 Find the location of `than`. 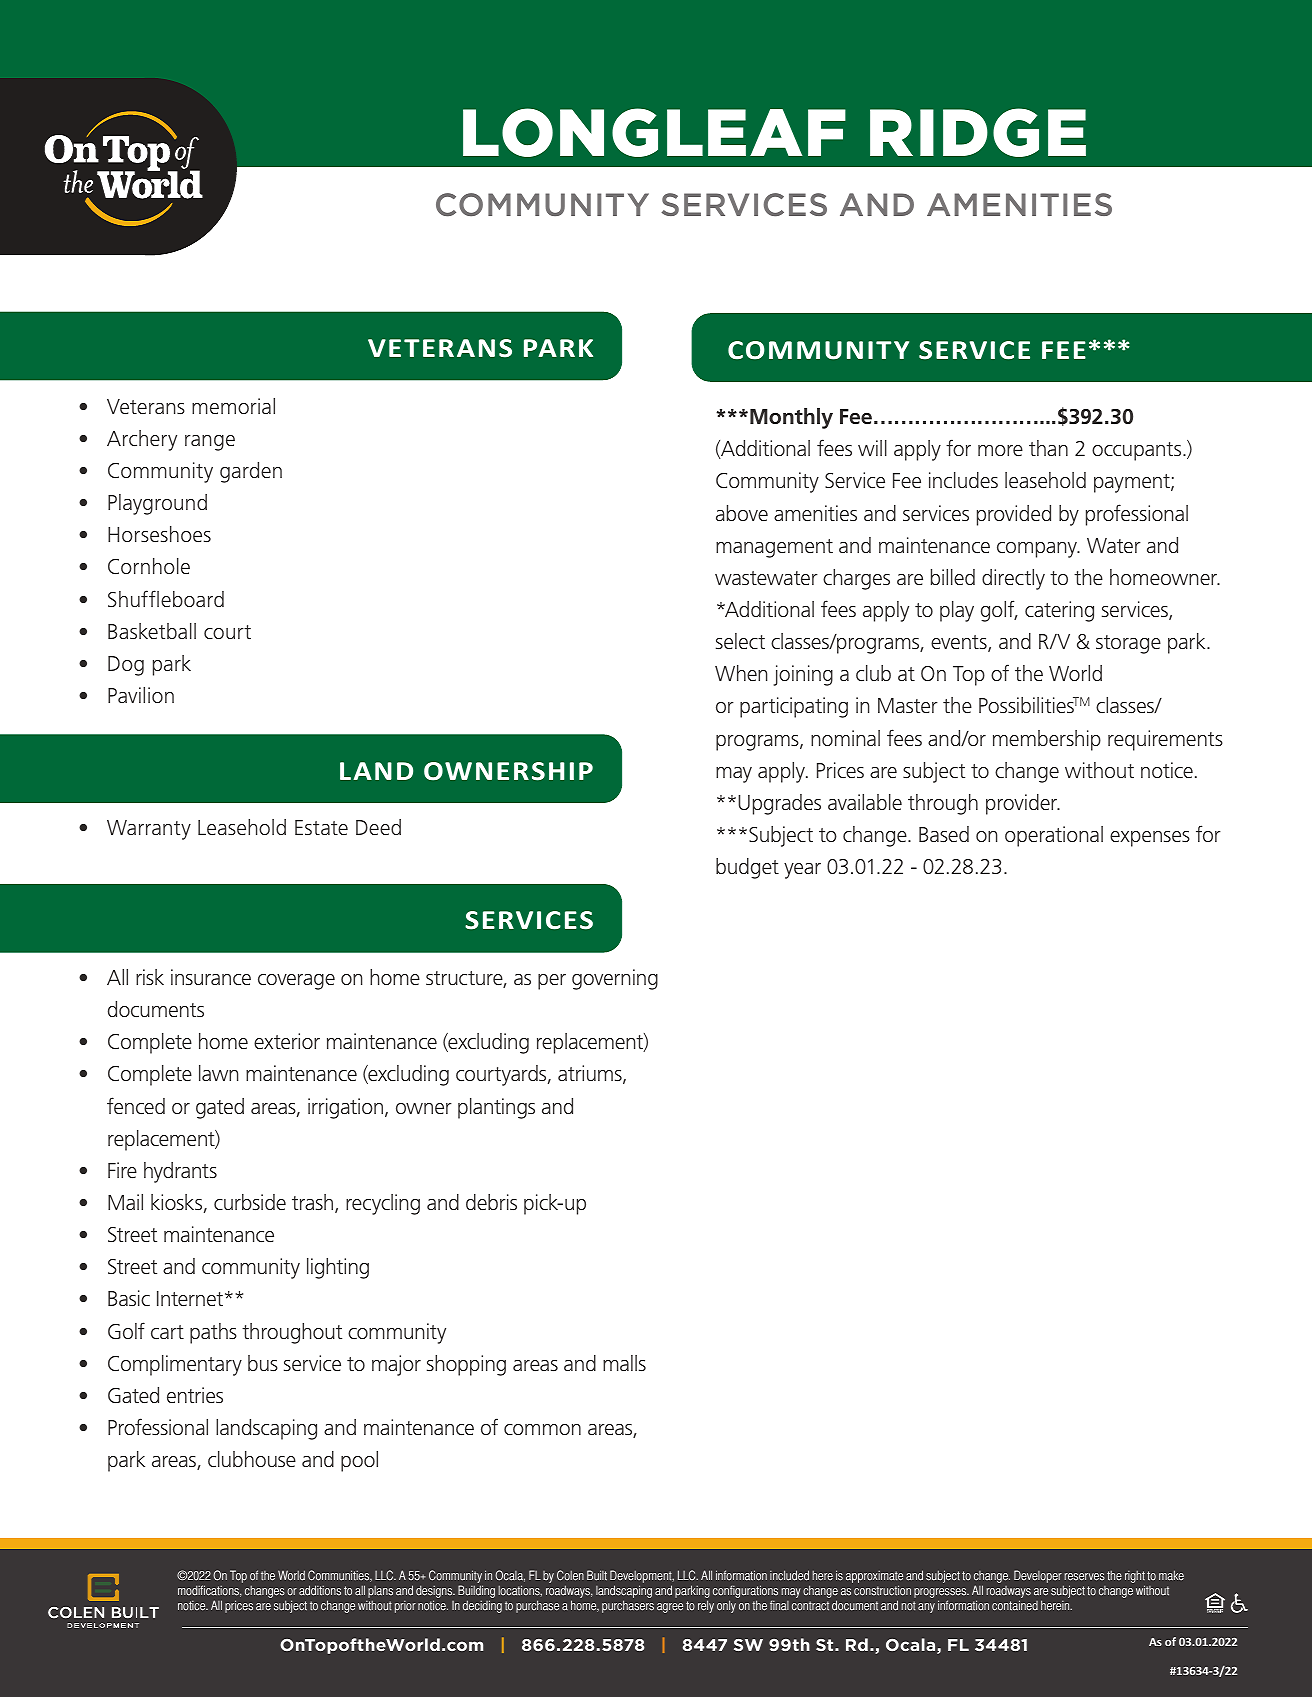

than is located at coordinates (1048, 448).
